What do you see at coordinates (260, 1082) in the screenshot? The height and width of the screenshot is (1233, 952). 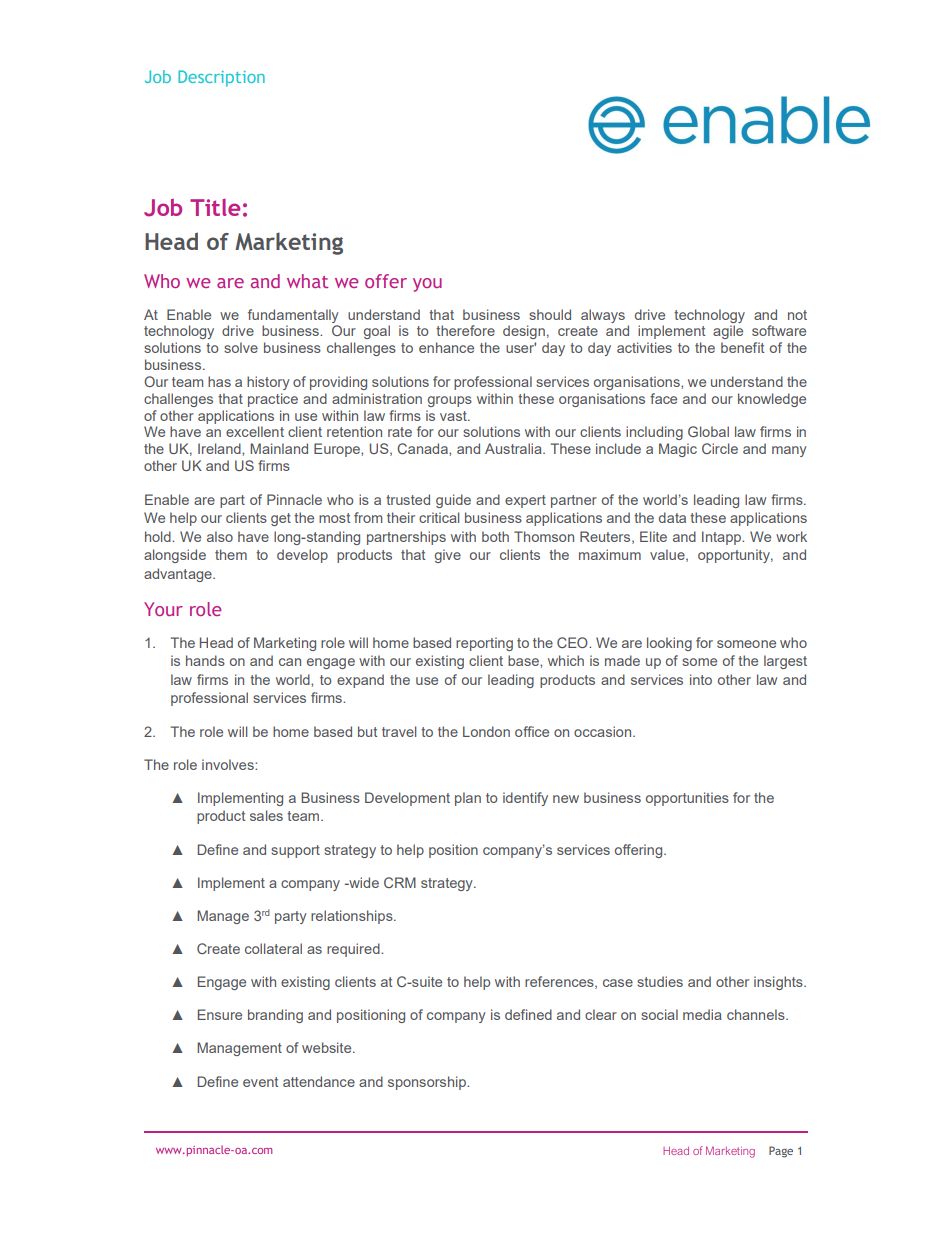 I see `event` at bounding box center [260, 1082].
